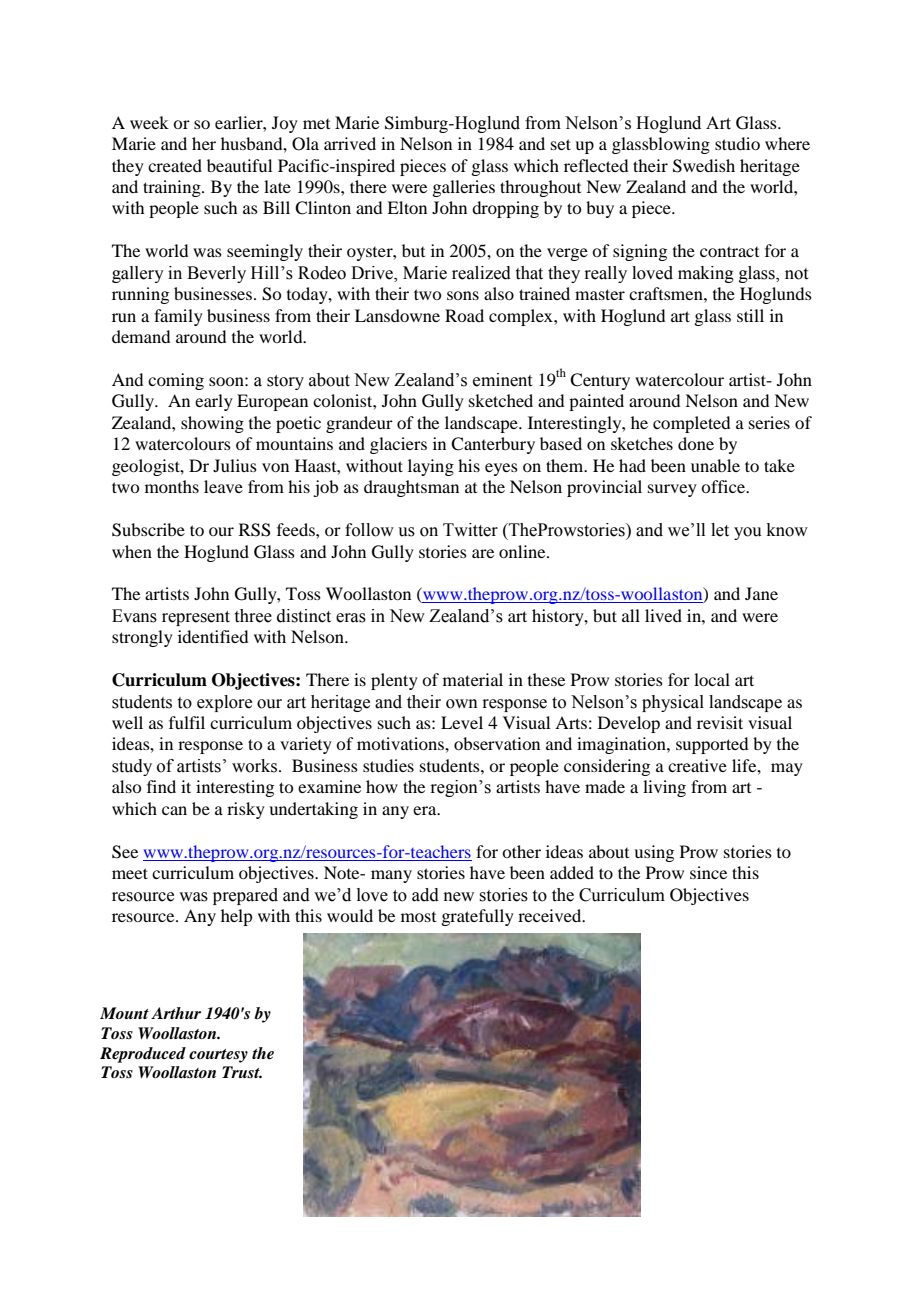 The height and width of the document is (1308, 924). What do you see at coordinates (493, 445) in the document?
I see `Canterbury` at bounding box center [493, 445].
